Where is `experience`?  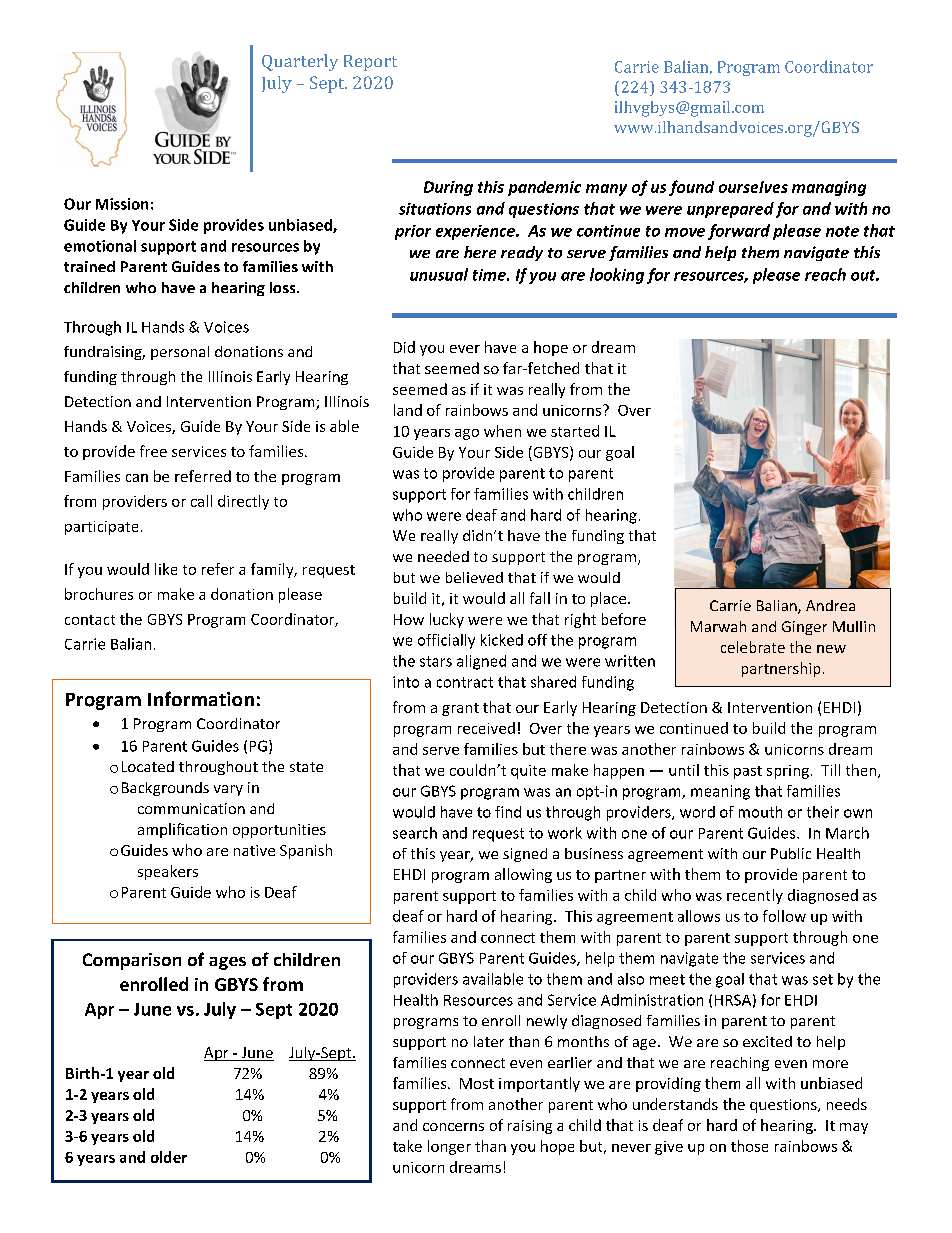
experience is located at coordinates (477, 232).
